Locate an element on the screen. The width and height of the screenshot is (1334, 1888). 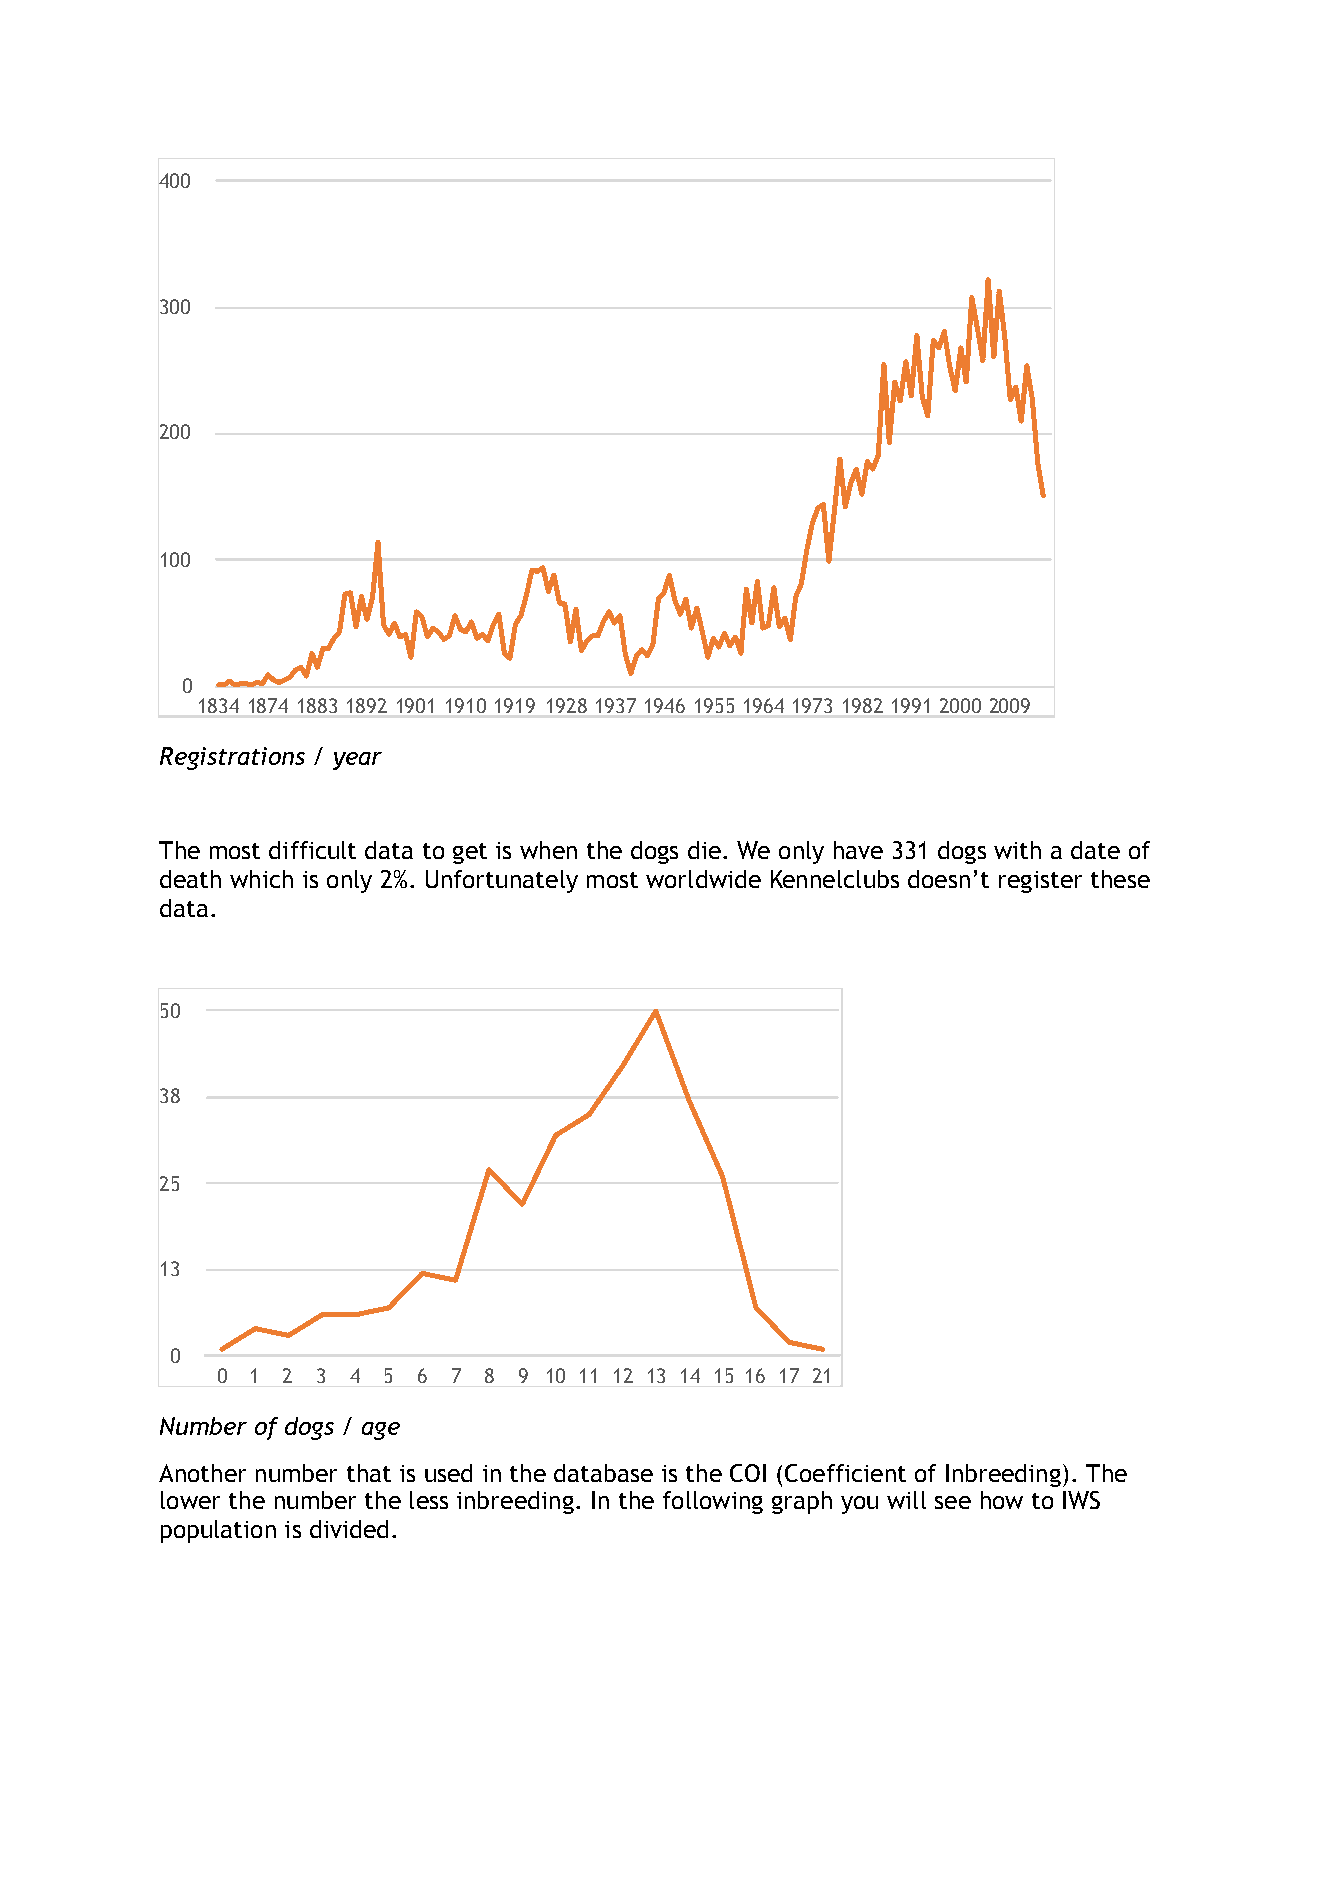
with is located at coordinates (1017, 850).
